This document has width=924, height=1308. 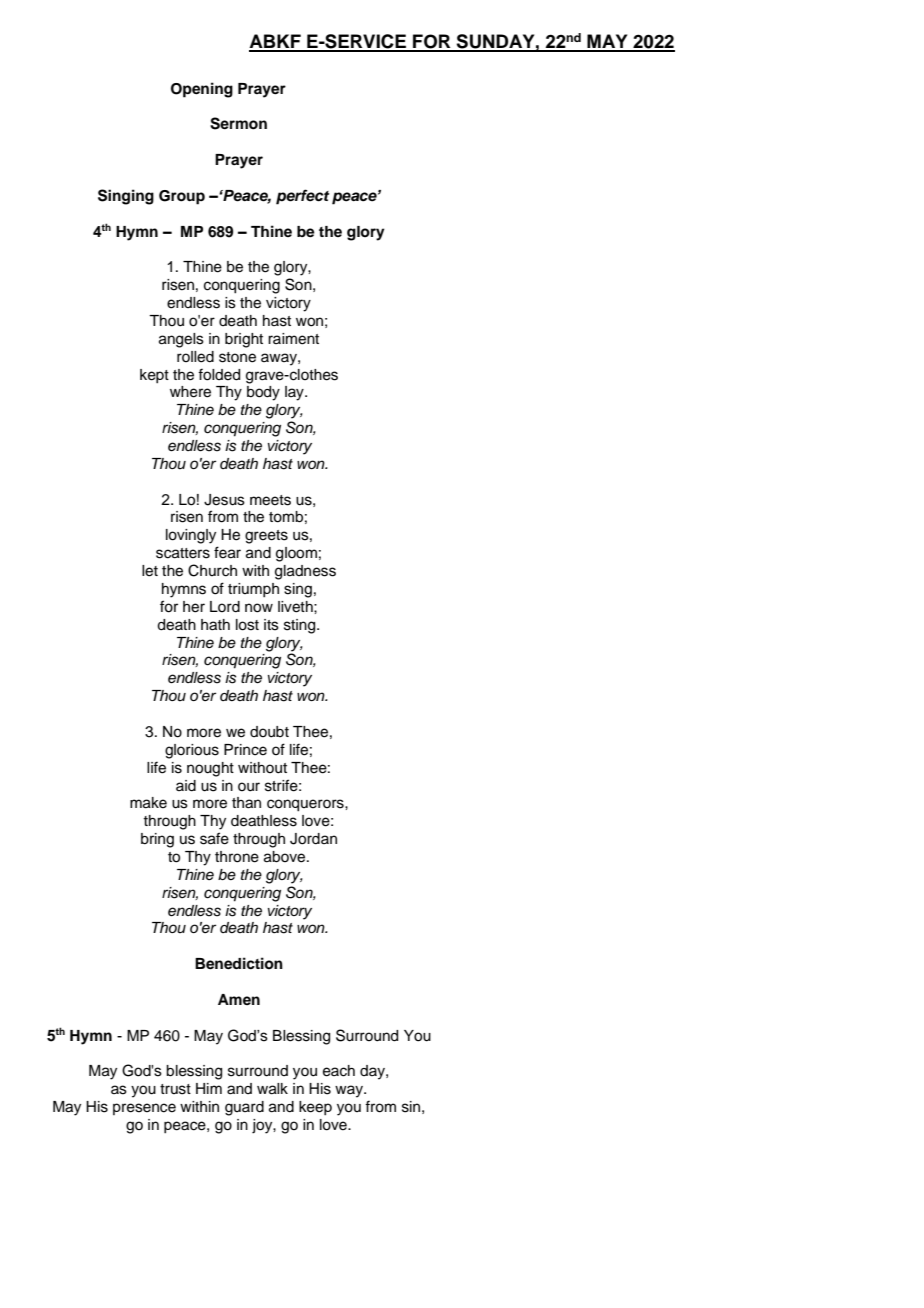 What do you see at coordinates (238, 123) in the document?
I see `Sermon` at bounding box center [238, 123].
